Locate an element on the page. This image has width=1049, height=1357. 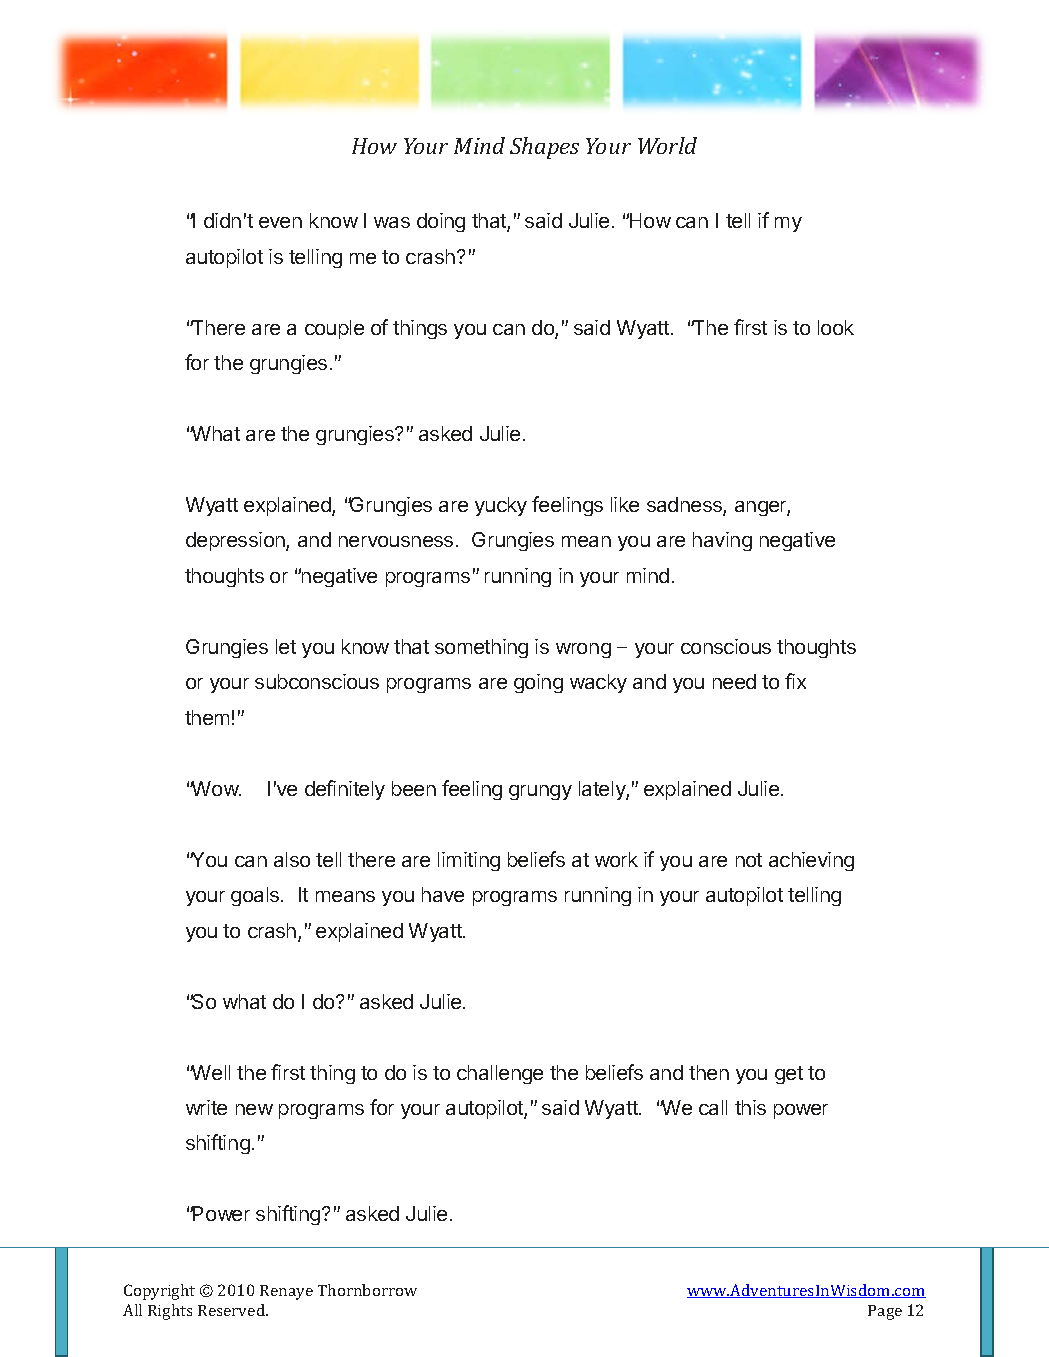
even is located at coordinates (280, 222).
